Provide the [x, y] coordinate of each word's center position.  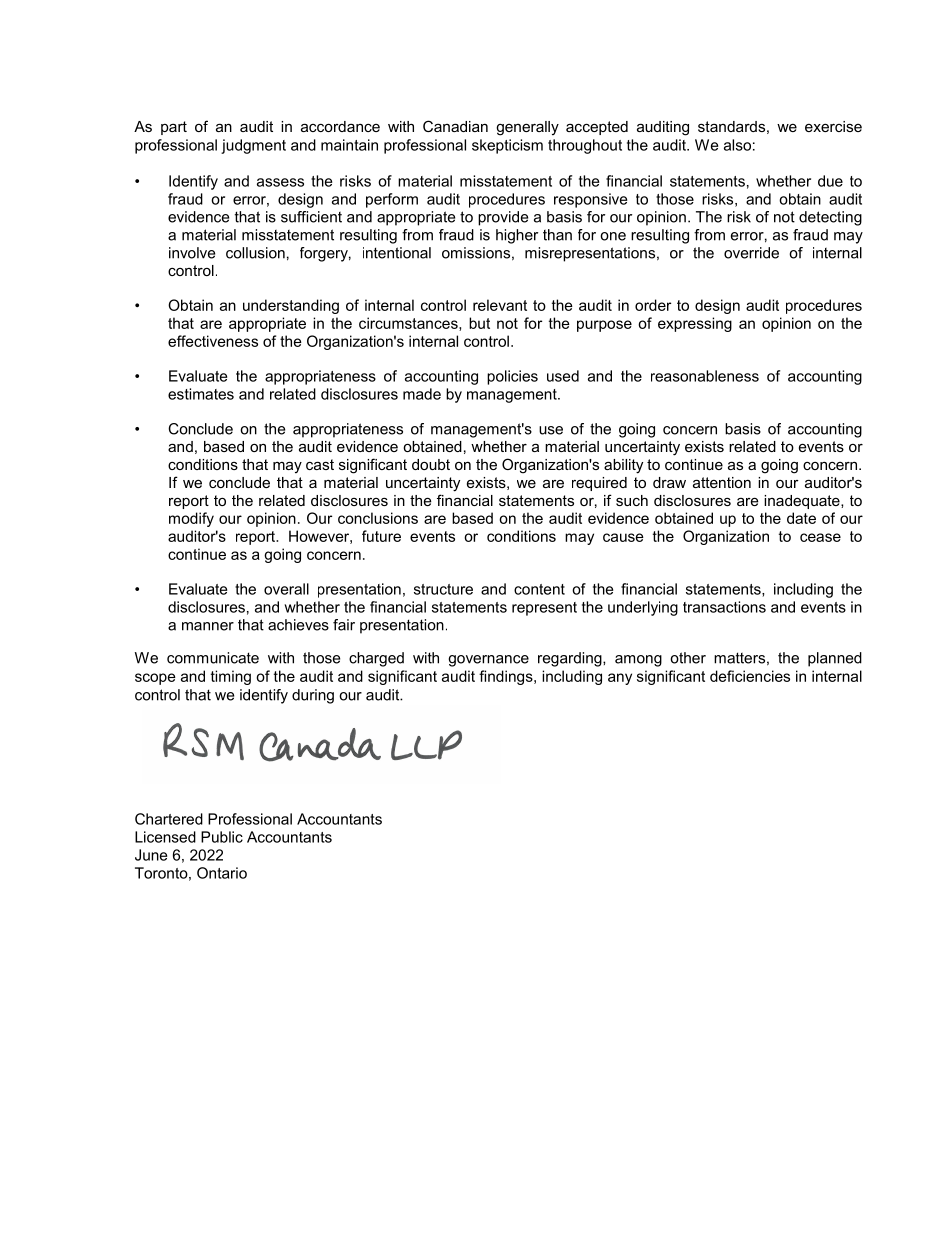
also [737, 145]
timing [231, 677]
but [479, 323]
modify [191, 519]
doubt [431, 464]
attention [722, 482]
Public [222, 837]
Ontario [222, 873]
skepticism [507, 146]
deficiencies [750, 676]
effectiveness [213, 341]
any [620, 679]
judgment [253, 146]
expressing [695, 324]
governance [488, 661]
